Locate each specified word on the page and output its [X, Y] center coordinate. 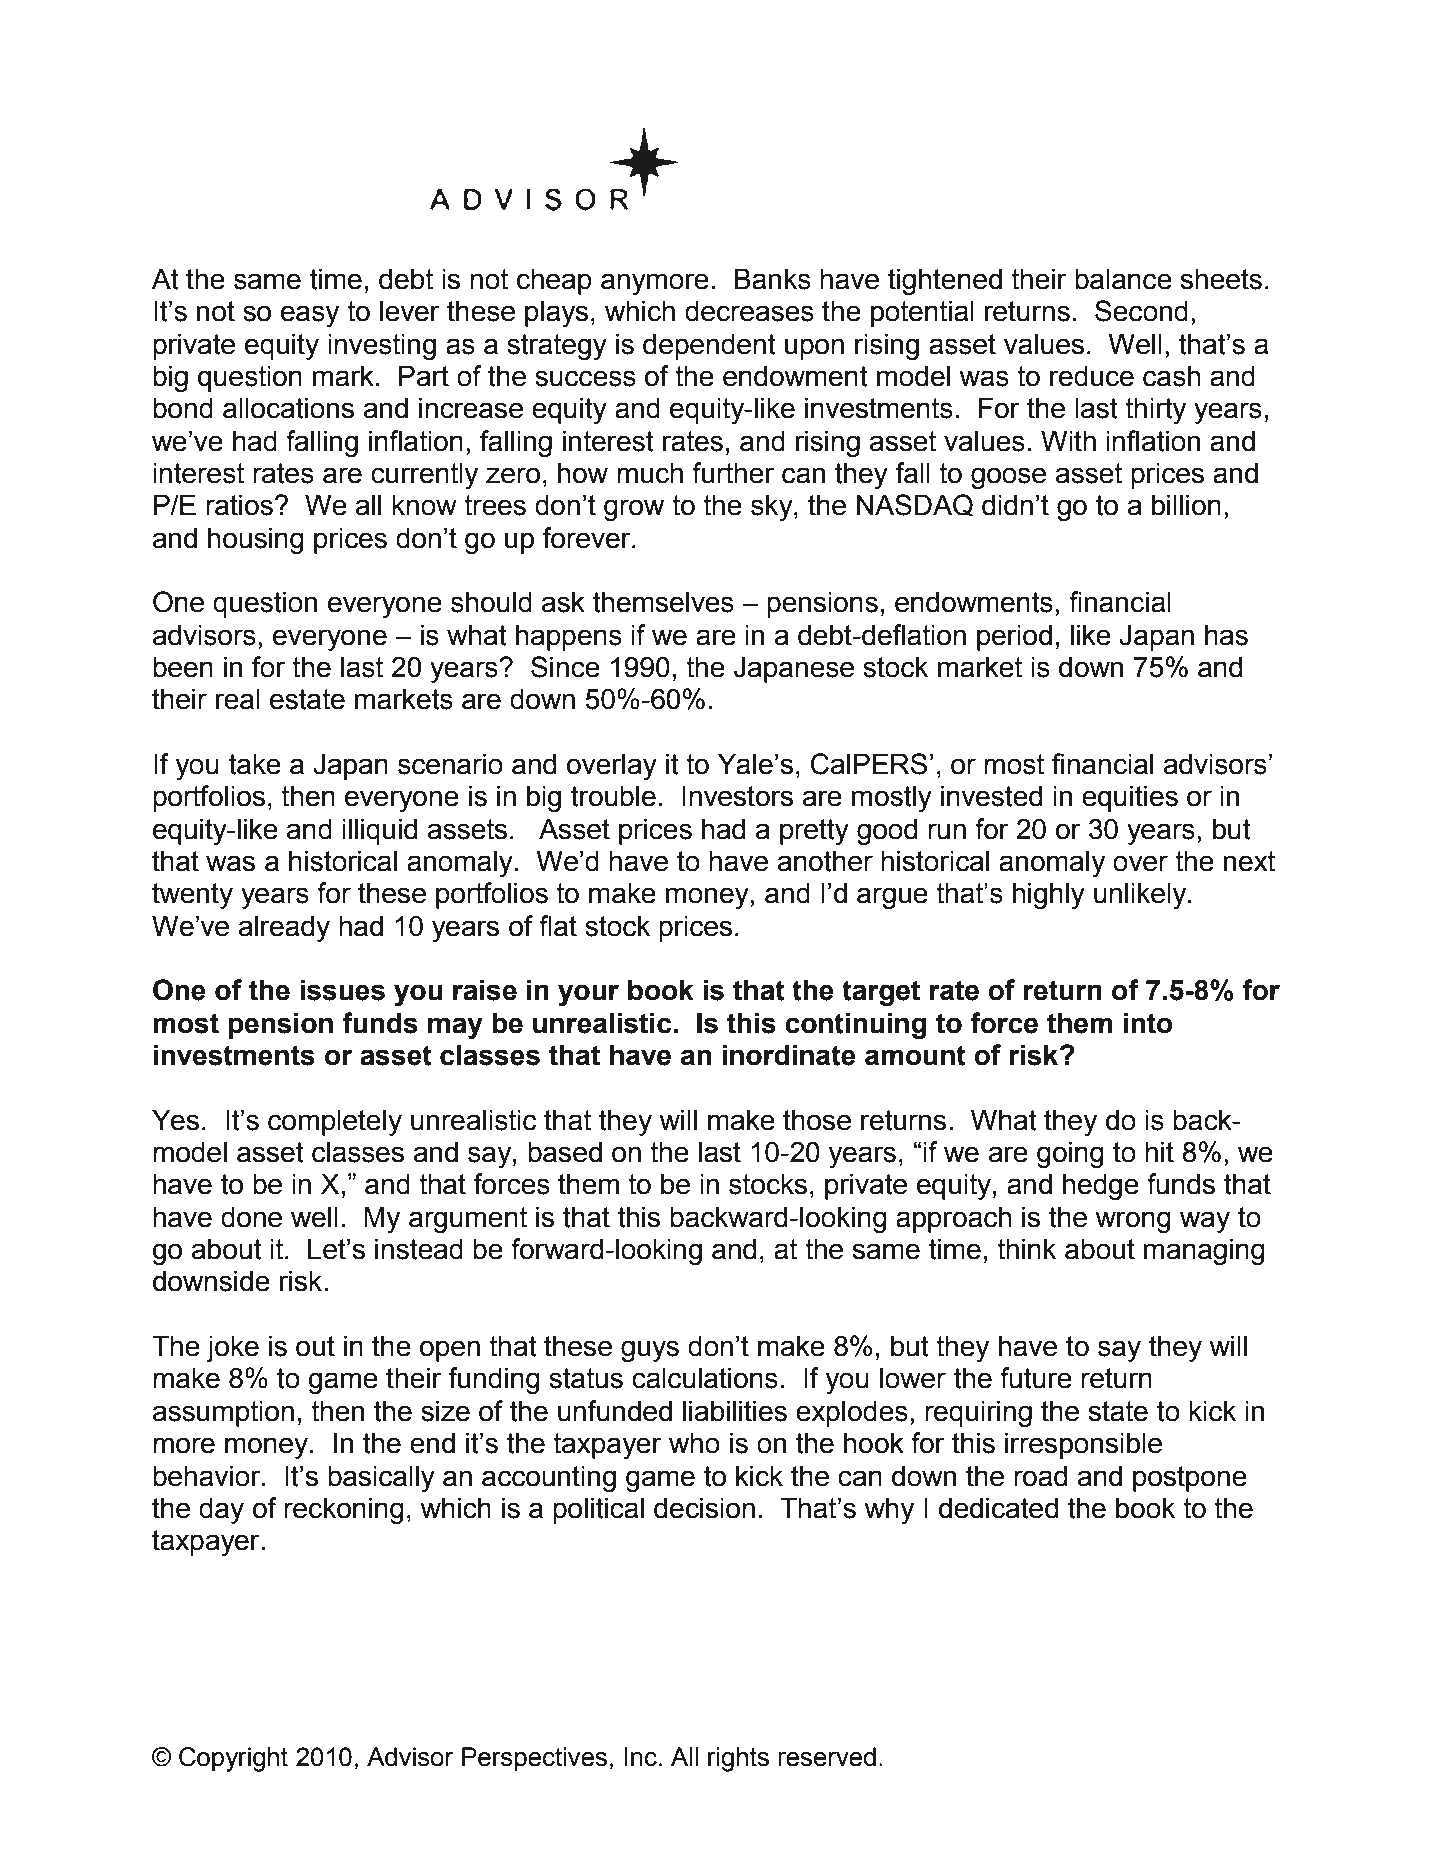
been [183, 667]
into [1148, 1023]
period [1014, 637]
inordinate [789, 1055]
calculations [705, 1378]
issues [342, 990]
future [1036, 1378]
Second [1141, 311]
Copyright [233, 1759]
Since [565, 667]
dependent [709, 346]
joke [232, 1348]
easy [310, 316]
